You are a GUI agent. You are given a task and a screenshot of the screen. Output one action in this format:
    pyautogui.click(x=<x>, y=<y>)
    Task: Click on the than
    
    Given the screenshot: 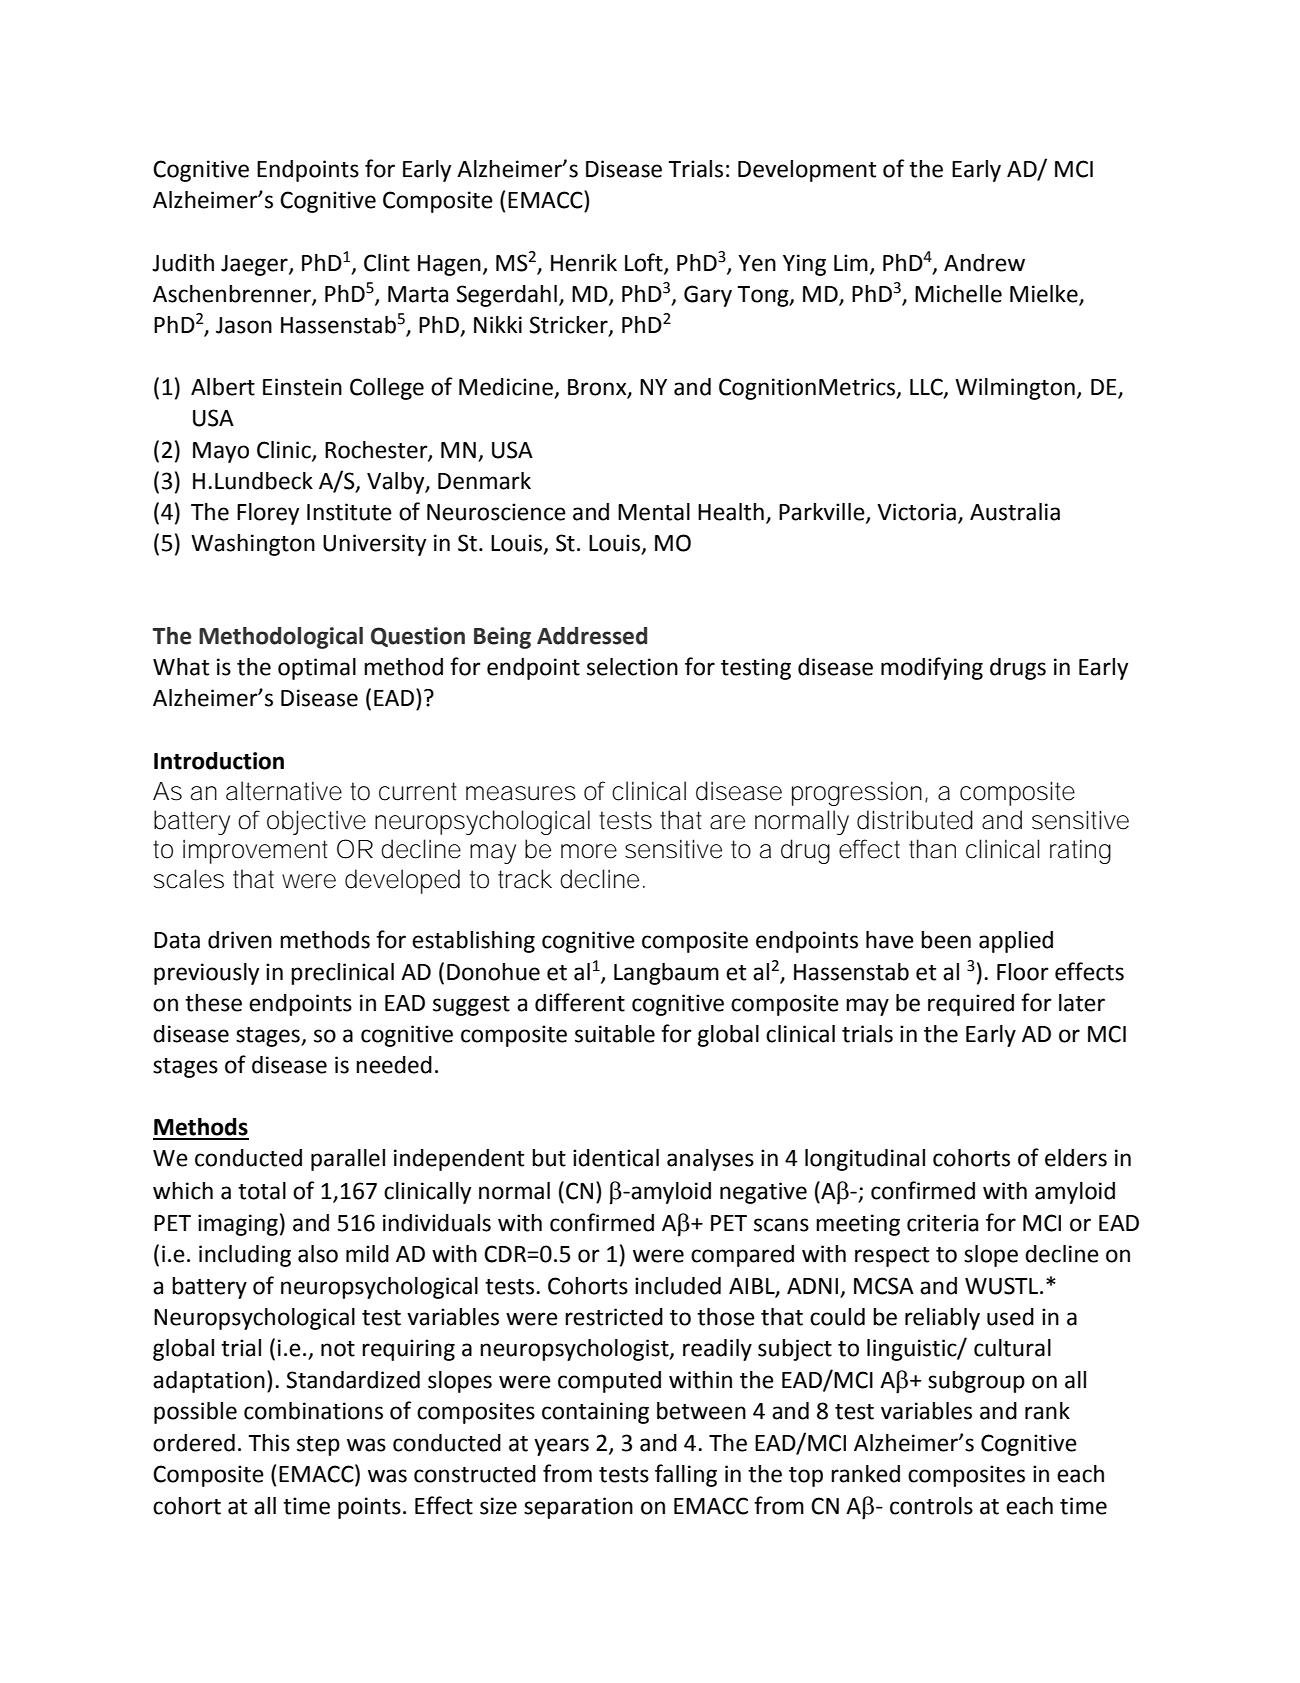 What is the action you would take?
    pyautogui.click(x=932, y=849)
